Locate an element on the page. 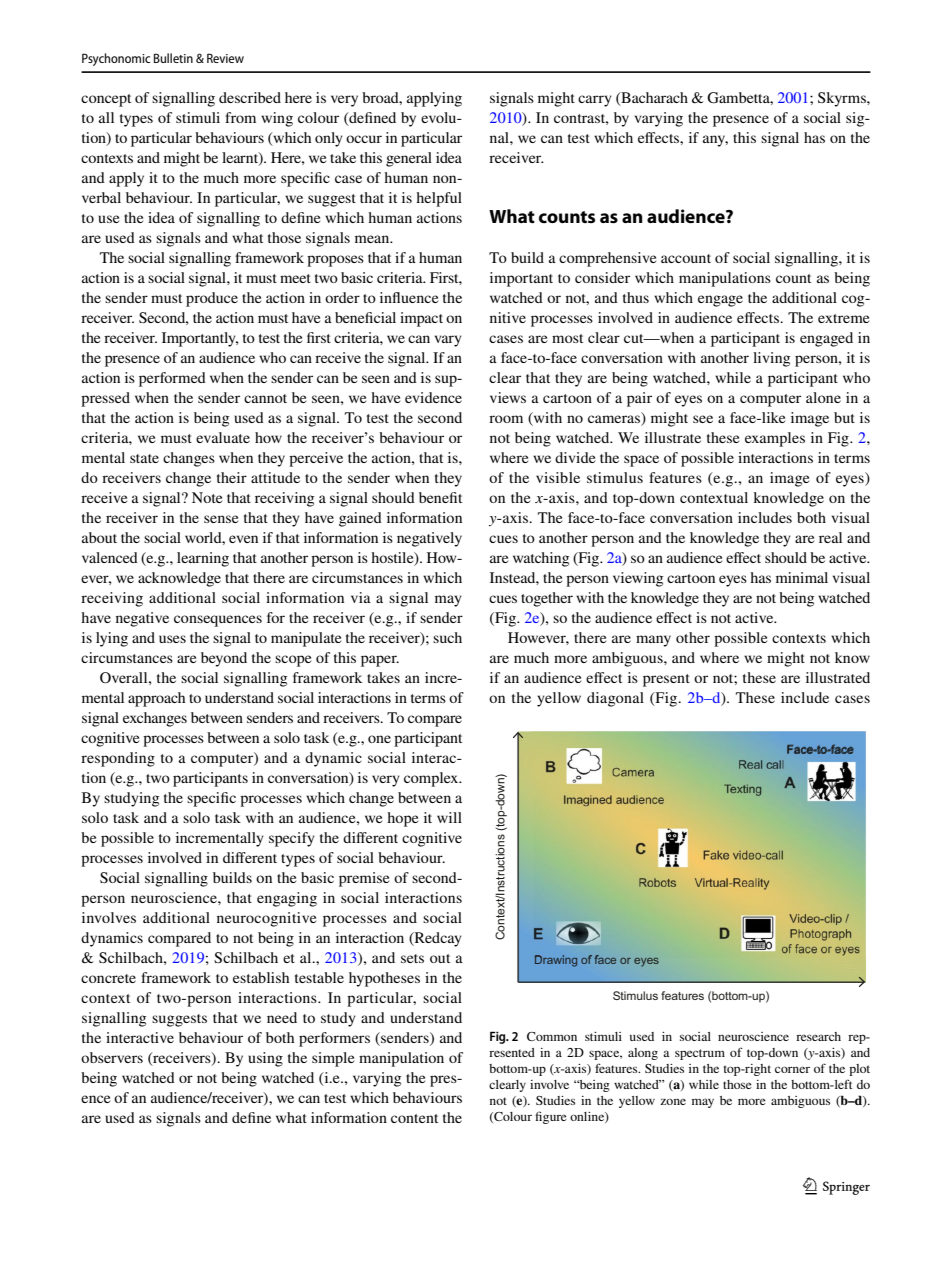 The width and height of the document is (952, 1265). learning is located at coordinates (203, 559).
